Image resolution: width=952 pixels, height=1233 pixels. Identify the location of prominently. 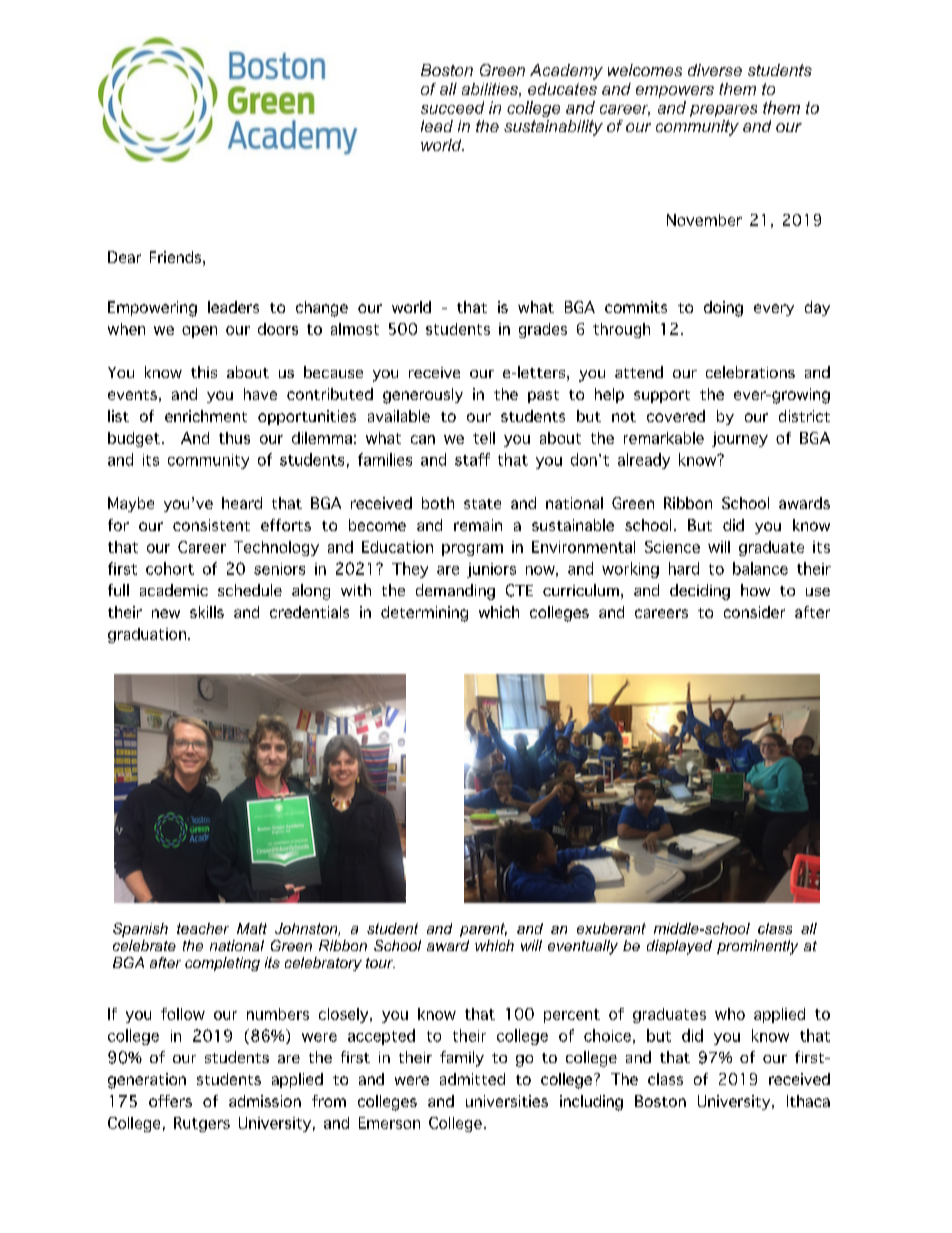
(757, 947).
